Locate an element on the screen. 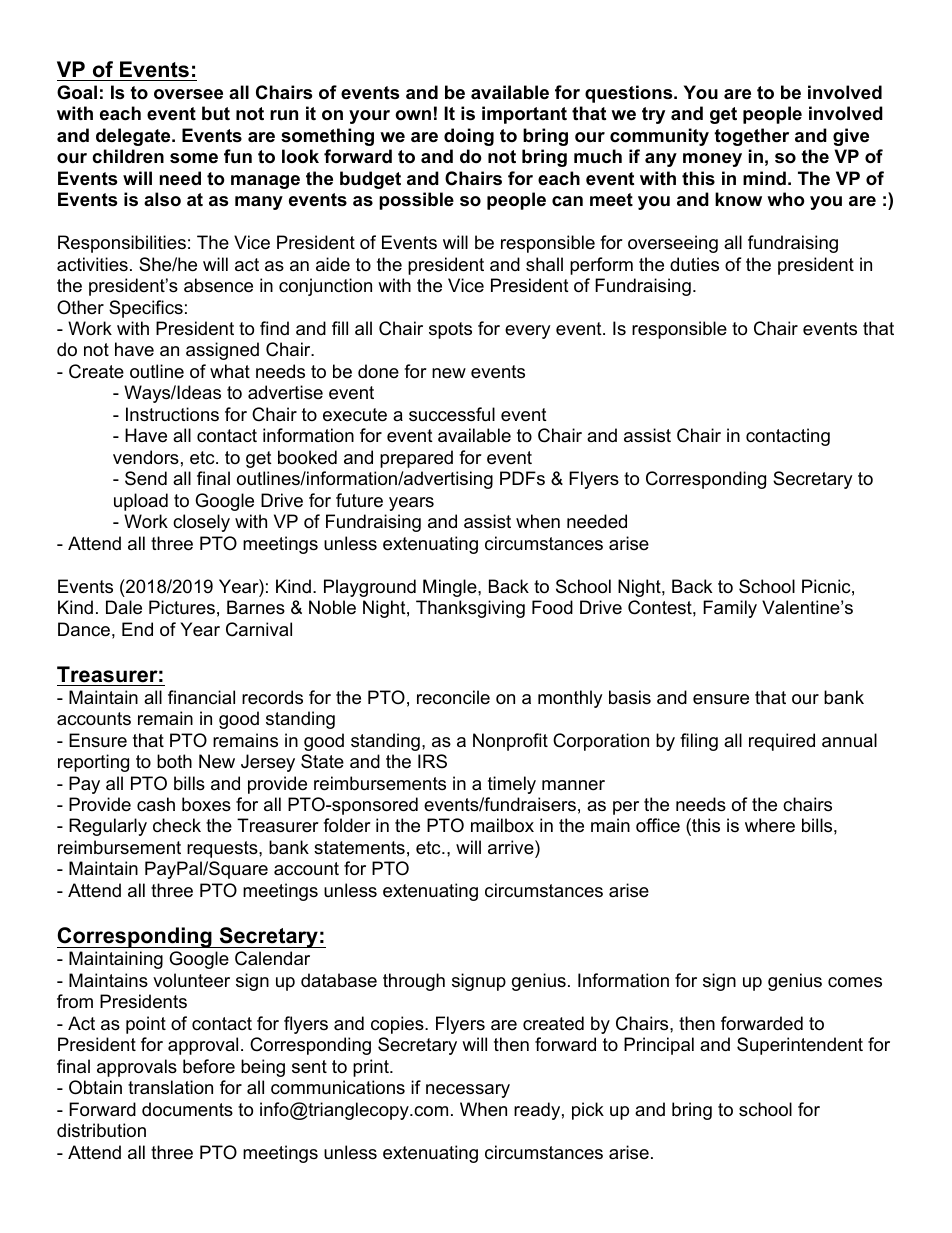 This screenshot has width=952, height=1233. delegate is located at coordinates (134, 137).
